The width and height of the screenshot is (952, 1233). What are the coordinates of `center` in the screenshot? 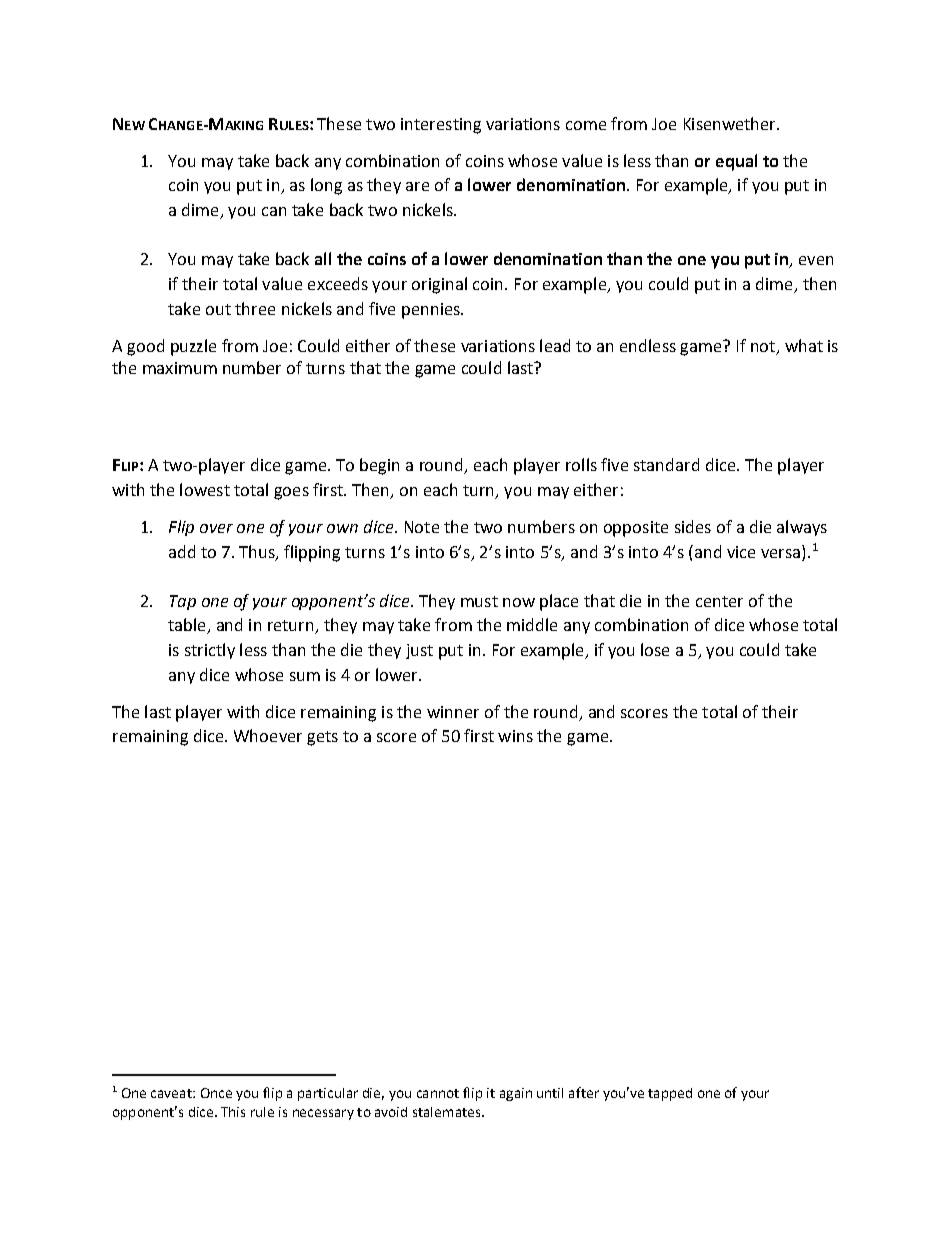 It's located at (719, 601).
